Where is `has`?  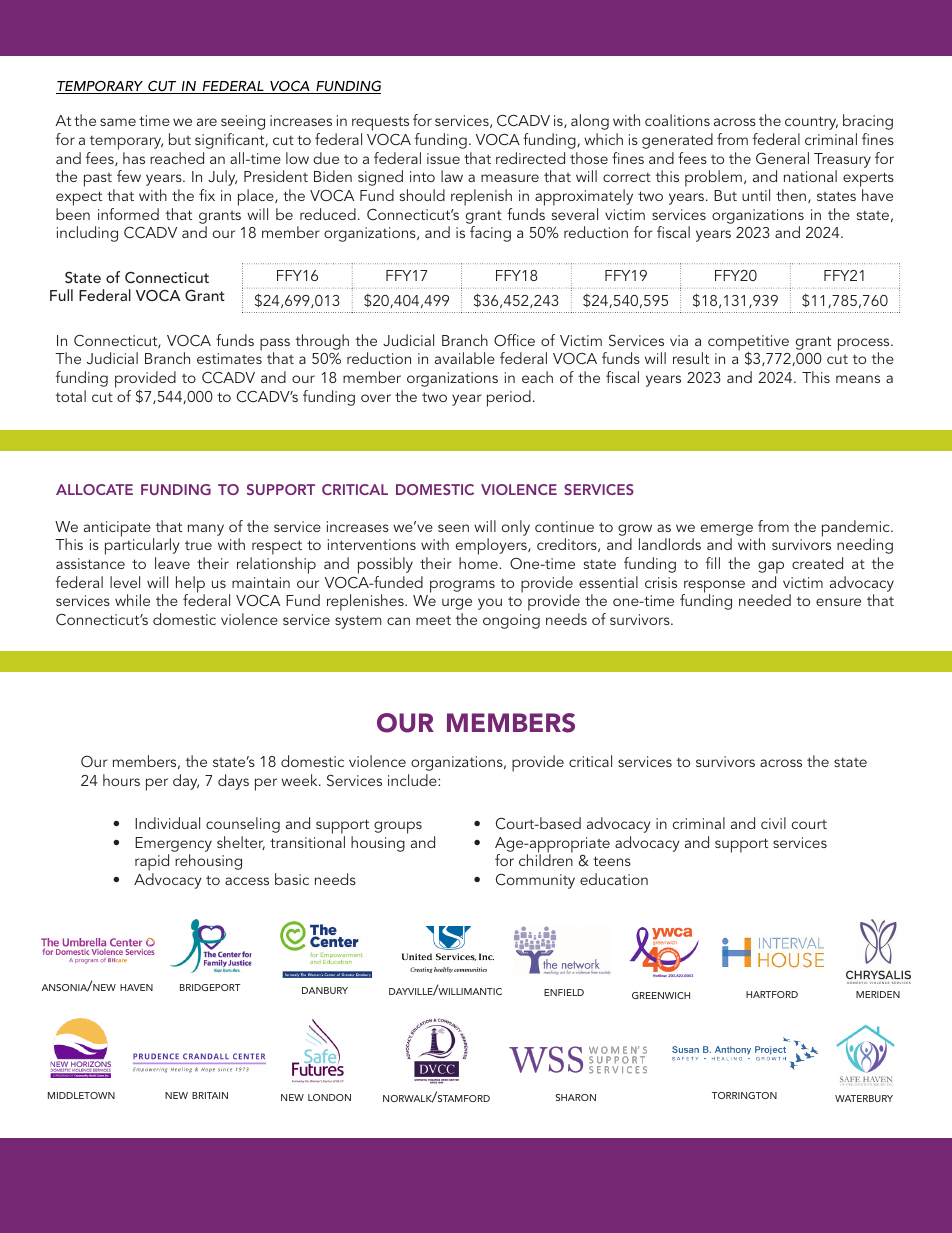
has is located at coordinates (134, 158).
